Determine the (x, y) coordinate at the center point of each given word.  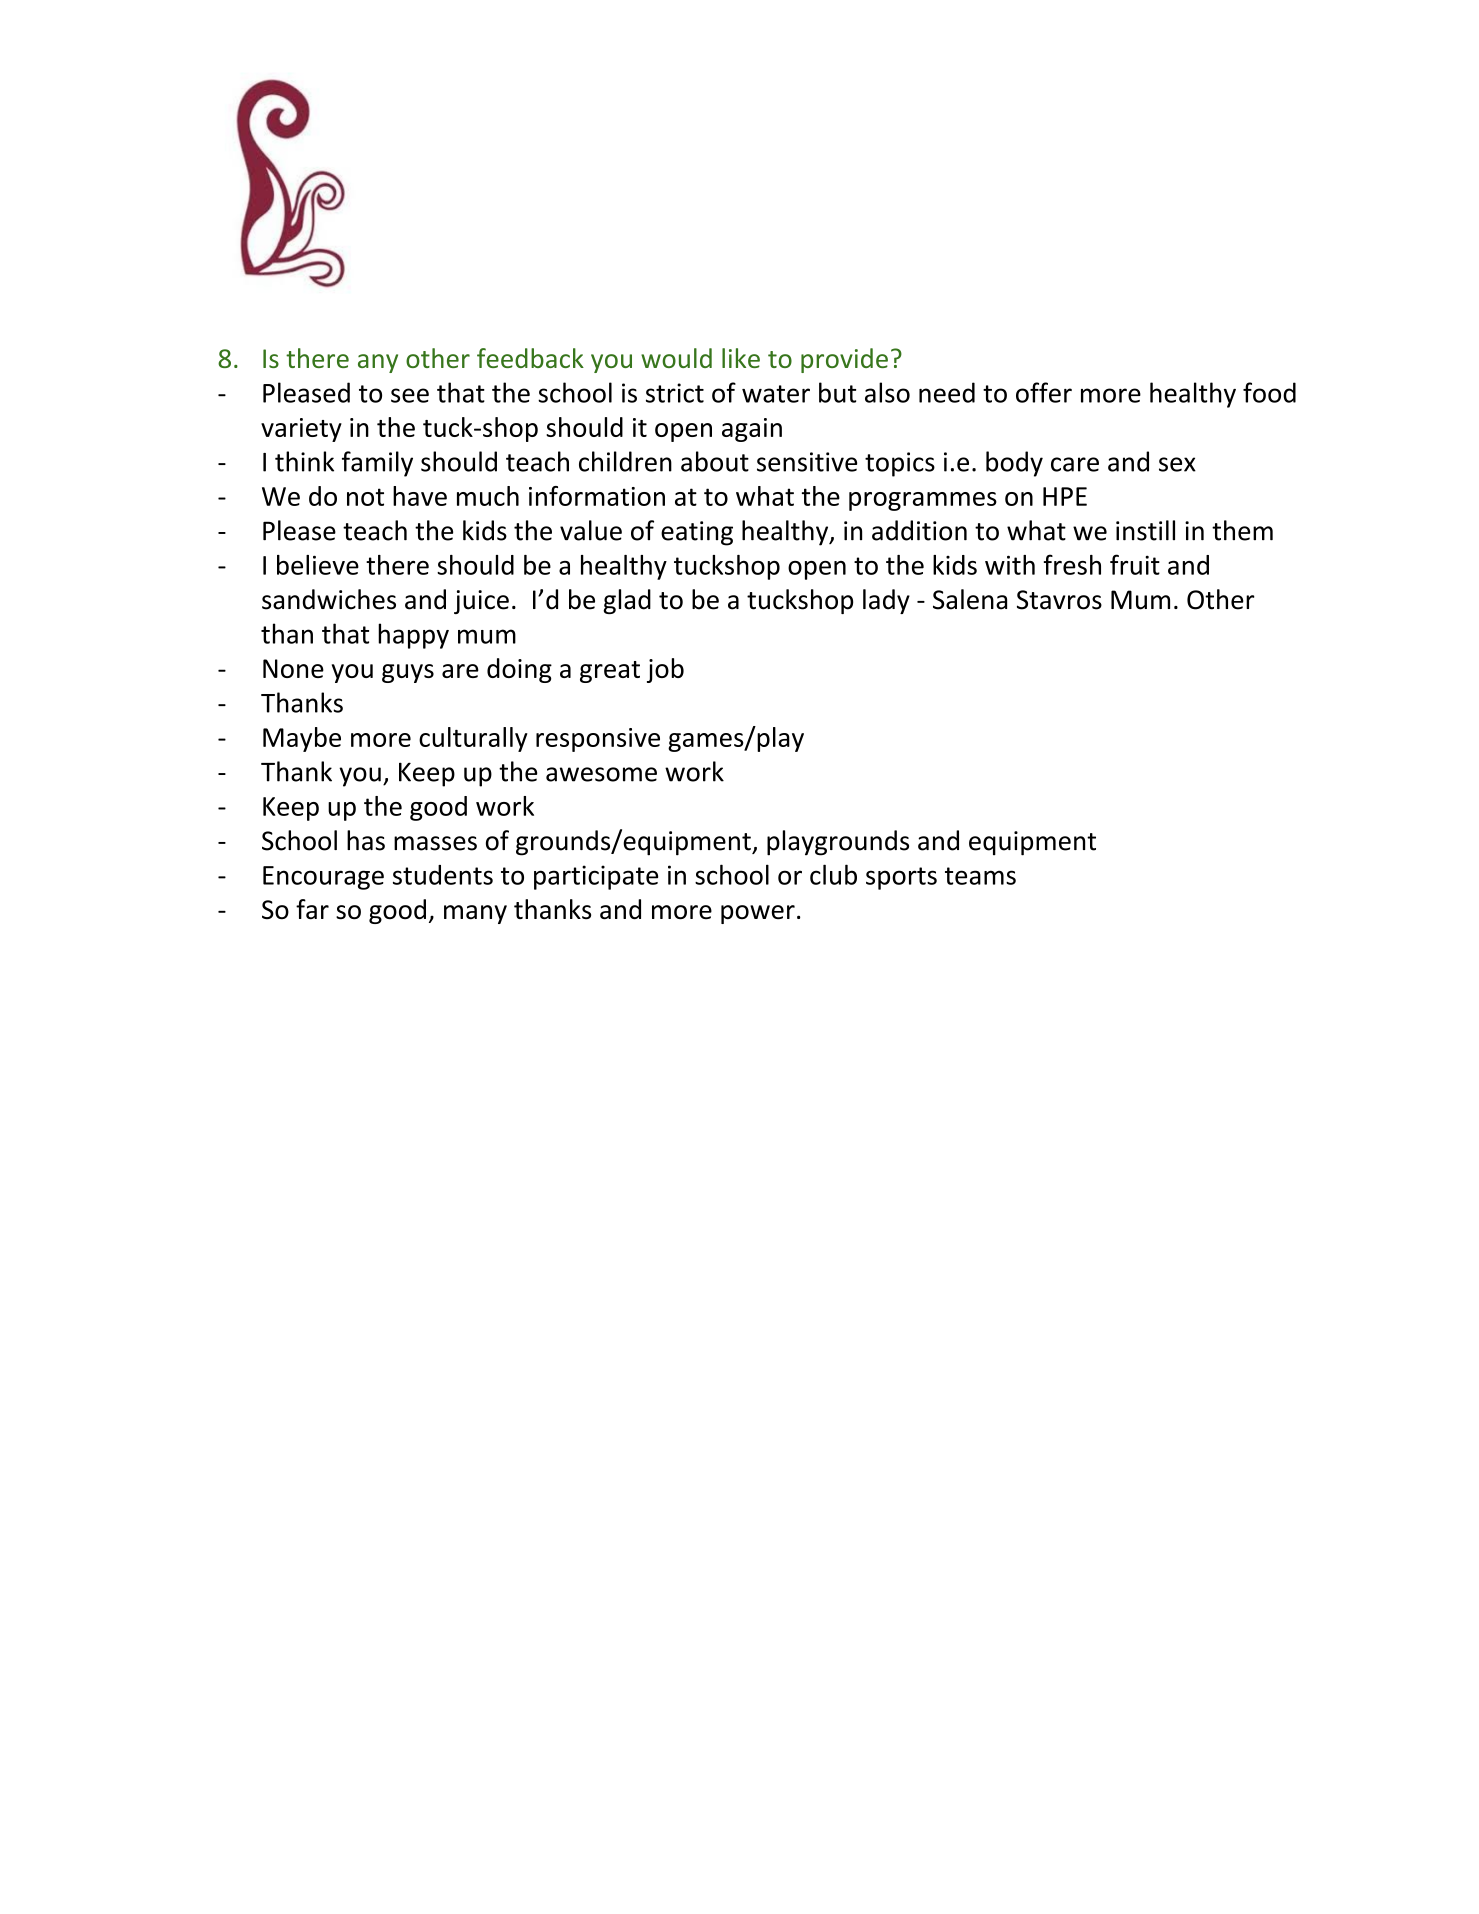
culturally (473, 739)
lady (886, 601)
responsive (598, 740)
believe (318, 565)
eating (697, 533)
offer (1044, 392)
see (410, 395)
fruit (1135, 564)
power (758, 914)
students (443, 875)
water (776, 394)
